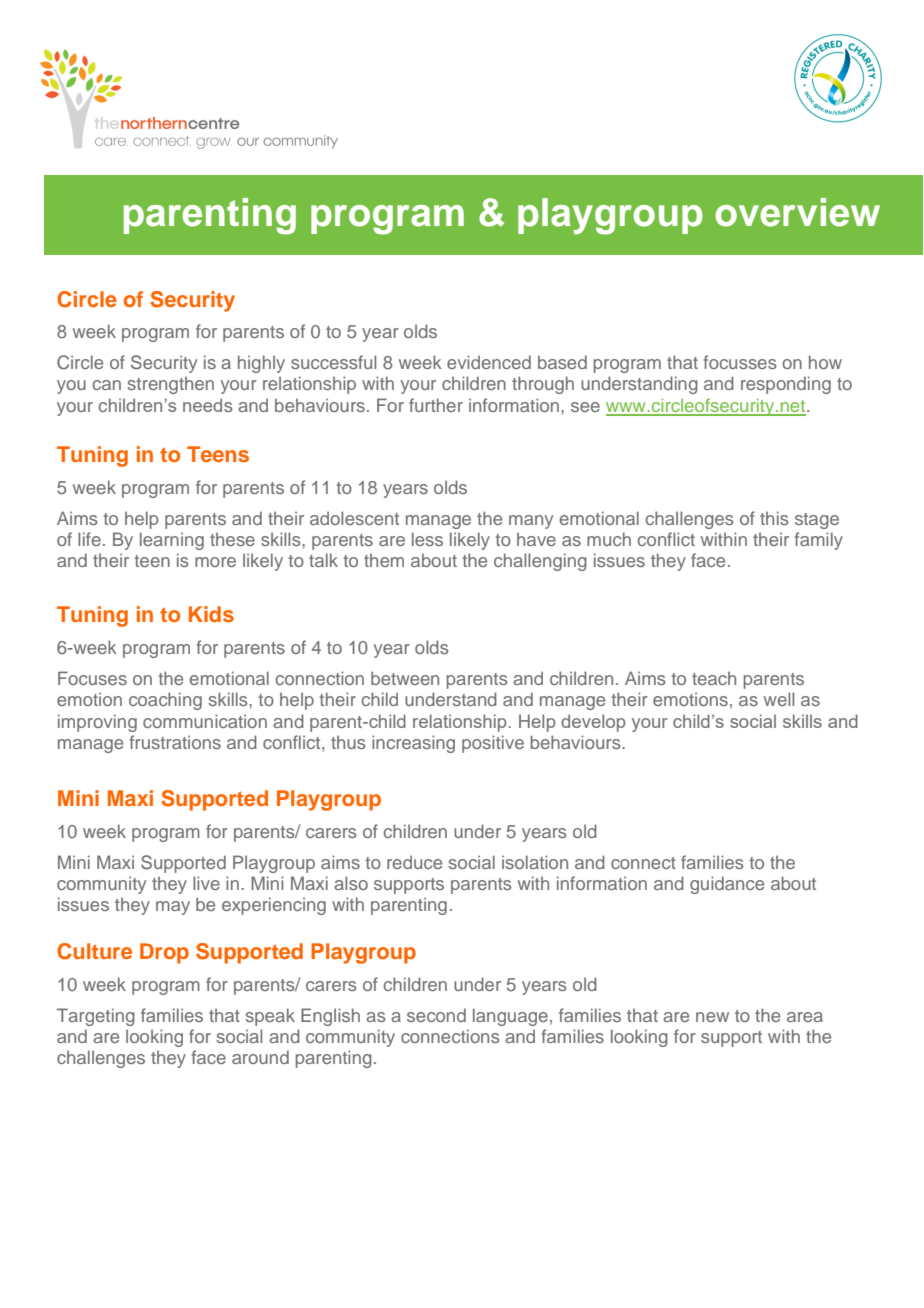 The width and height of the document is (924, 1308). Describe the element at coordinates (798, 212) in the document. I see `overview` at that location.
